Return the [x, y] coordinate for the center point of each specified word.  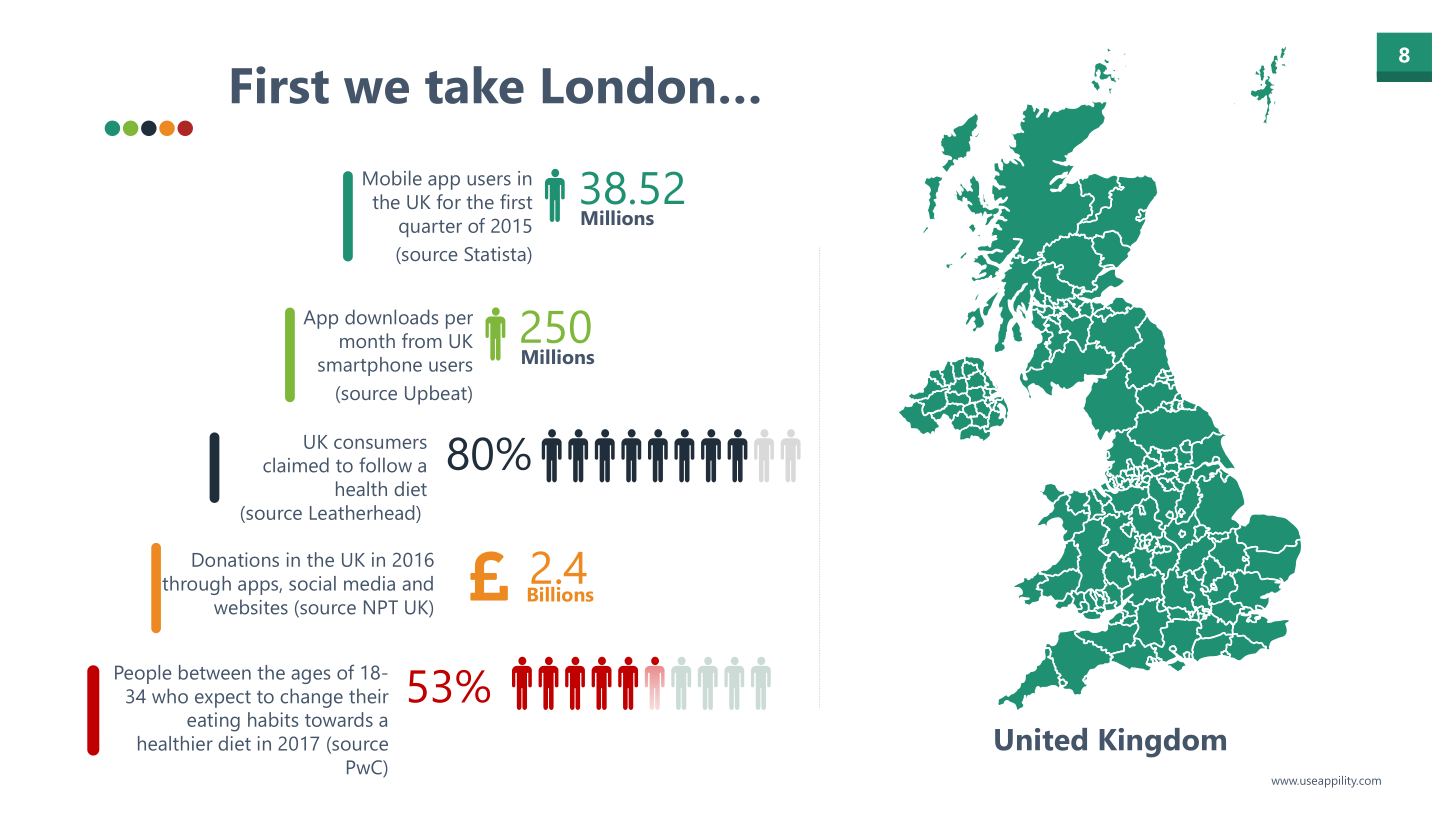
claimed [296, 465]
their [369, 696]
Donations [235, 559]
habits [273, 719]
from [422, 340]
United [1041, 739]
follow [385, 465]
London [628, 85]
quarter [430, 229]
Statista [496, 255]
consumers [380, 443]
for [449, 201]
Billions [561, 594]
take [474, 85]
